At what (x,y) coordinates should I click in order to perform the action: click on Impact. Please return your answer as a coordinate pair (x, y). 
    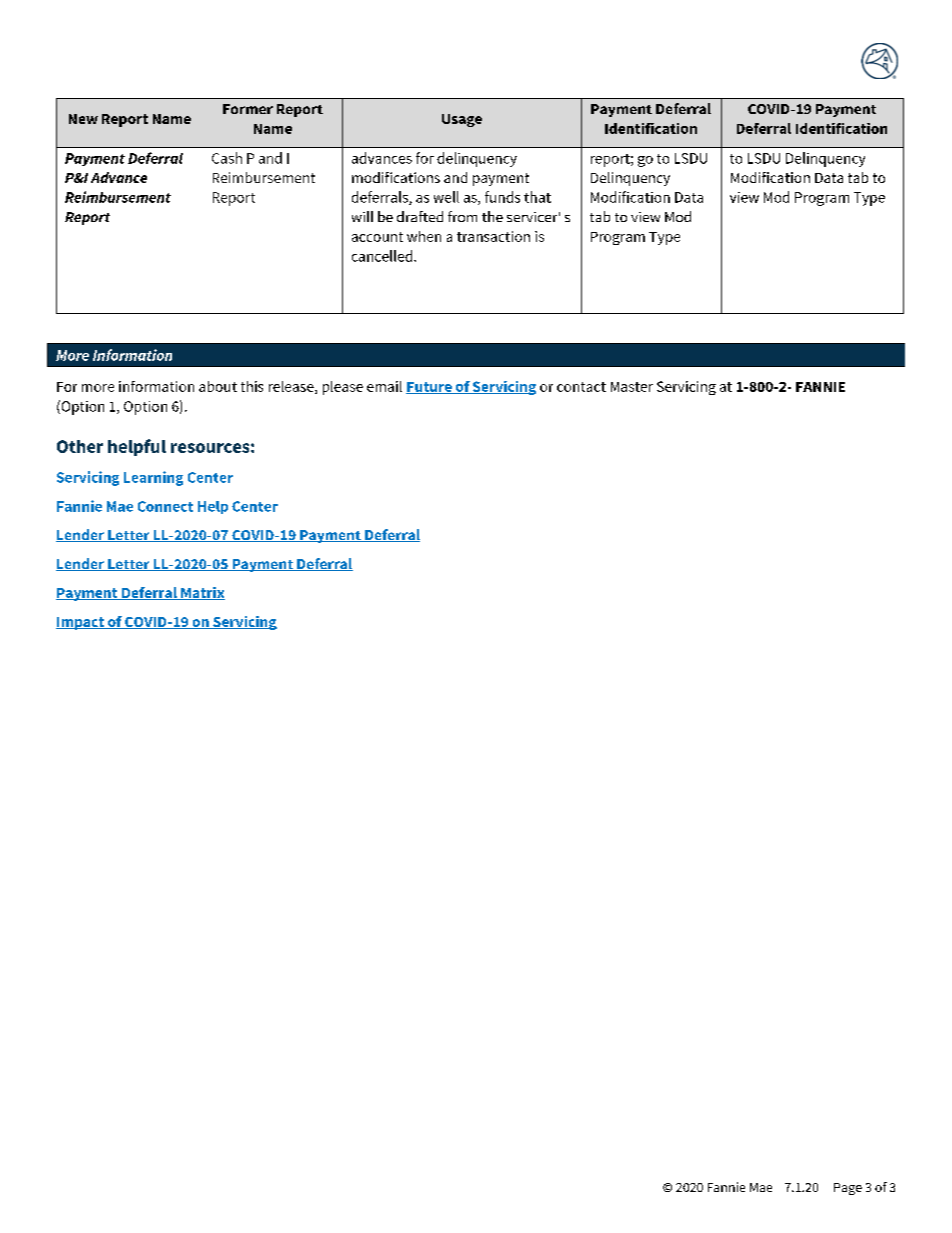
    Looking at the image, I should click on (81, 623).
